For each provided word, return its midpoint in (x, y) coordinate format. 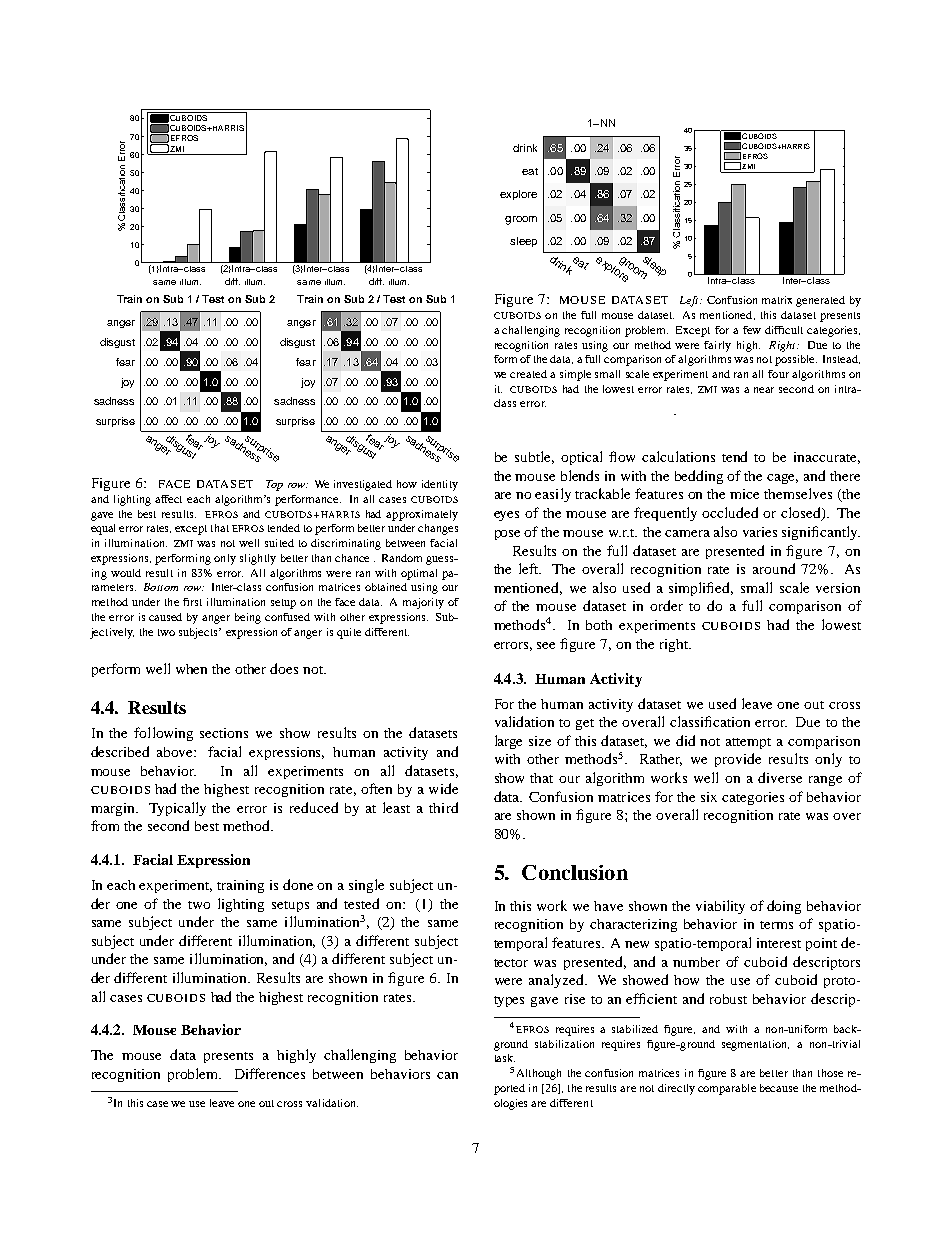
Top (274, 485)
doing (784, 907)
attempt (748, 743)
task (505, 1058)
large (508, 742)
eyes (506, 516)
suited (279, 543)
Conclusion (575, 872)
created (528, 374)
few (752, 330)
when (191, 669)
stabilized (635, 1029)
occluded (730, 512)
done (298, 884)
